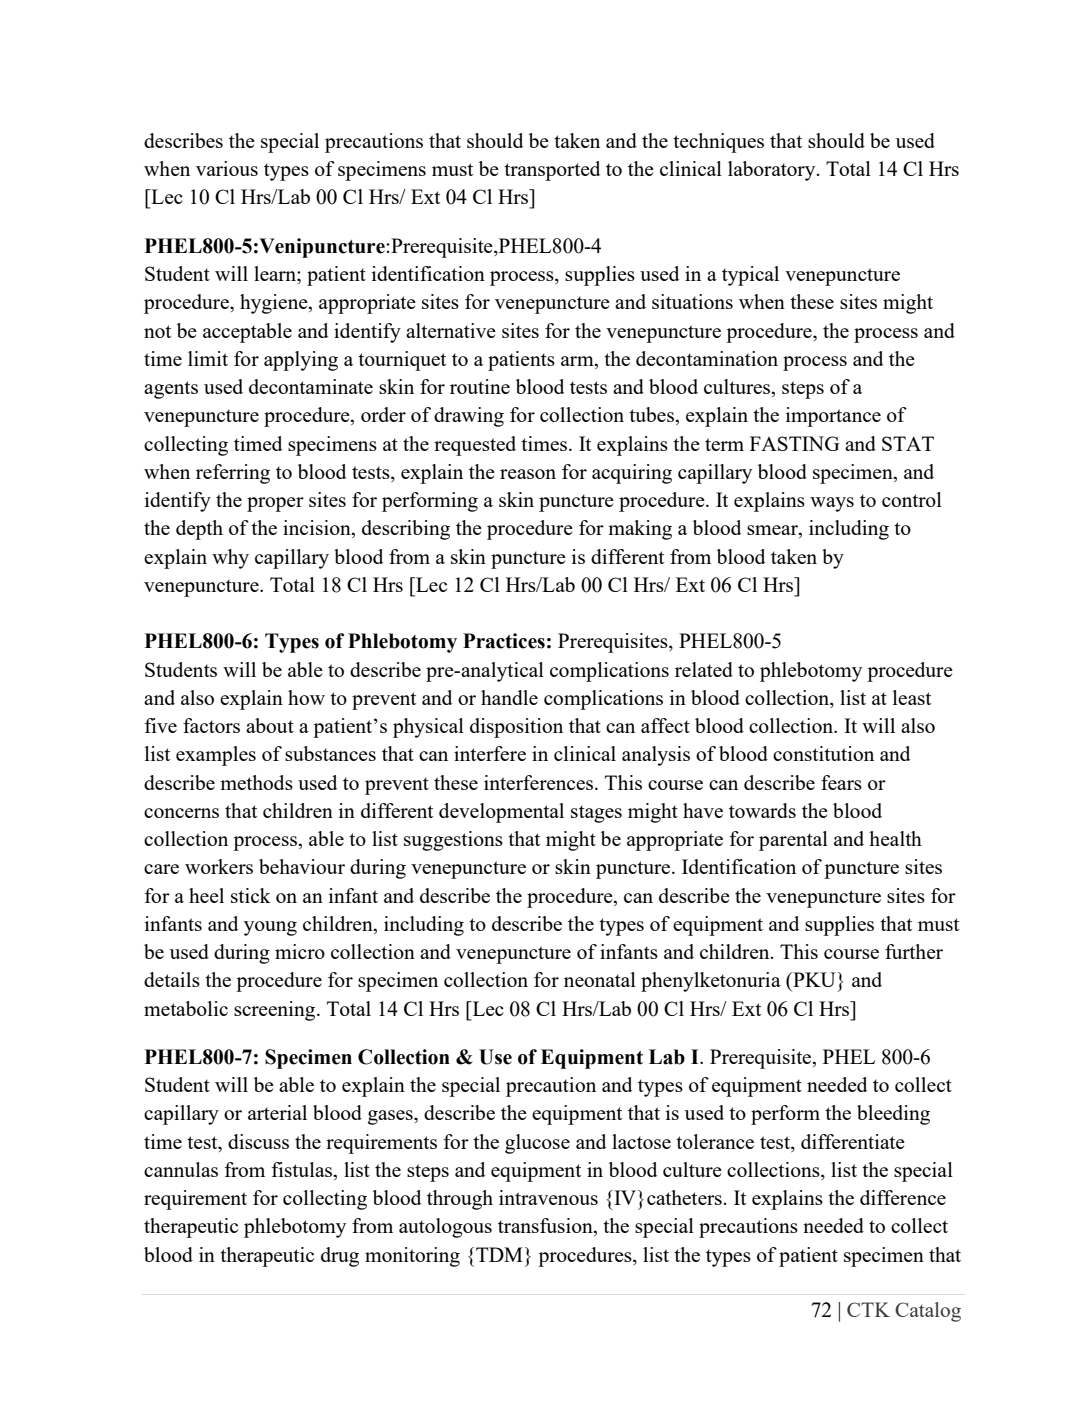 This screenshot has width=1090, height=1410. I want to click on constitution, so click(823, 753).
